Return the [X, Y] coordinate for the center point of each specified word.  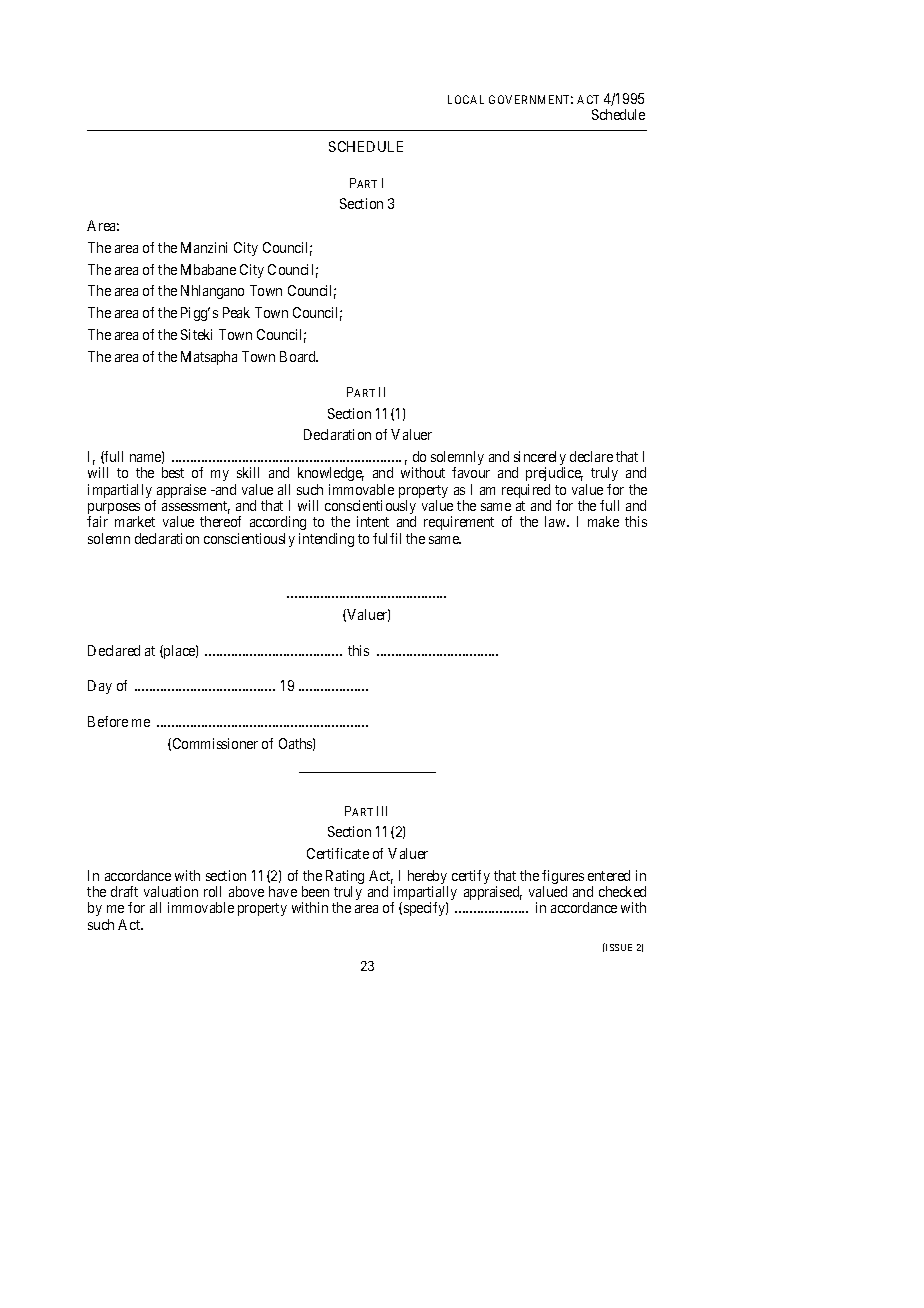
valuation [171, 891]
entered [609, 875]
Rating [345, 878]
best [173, 472]
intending [326, 540]
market [135, 521]
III [382, 811]
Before [108, 721]
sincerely [540, 459]
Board [299, 356]
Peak [236, 312]
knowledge [331, 476]
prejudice [554, 476]
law [556, 521]
